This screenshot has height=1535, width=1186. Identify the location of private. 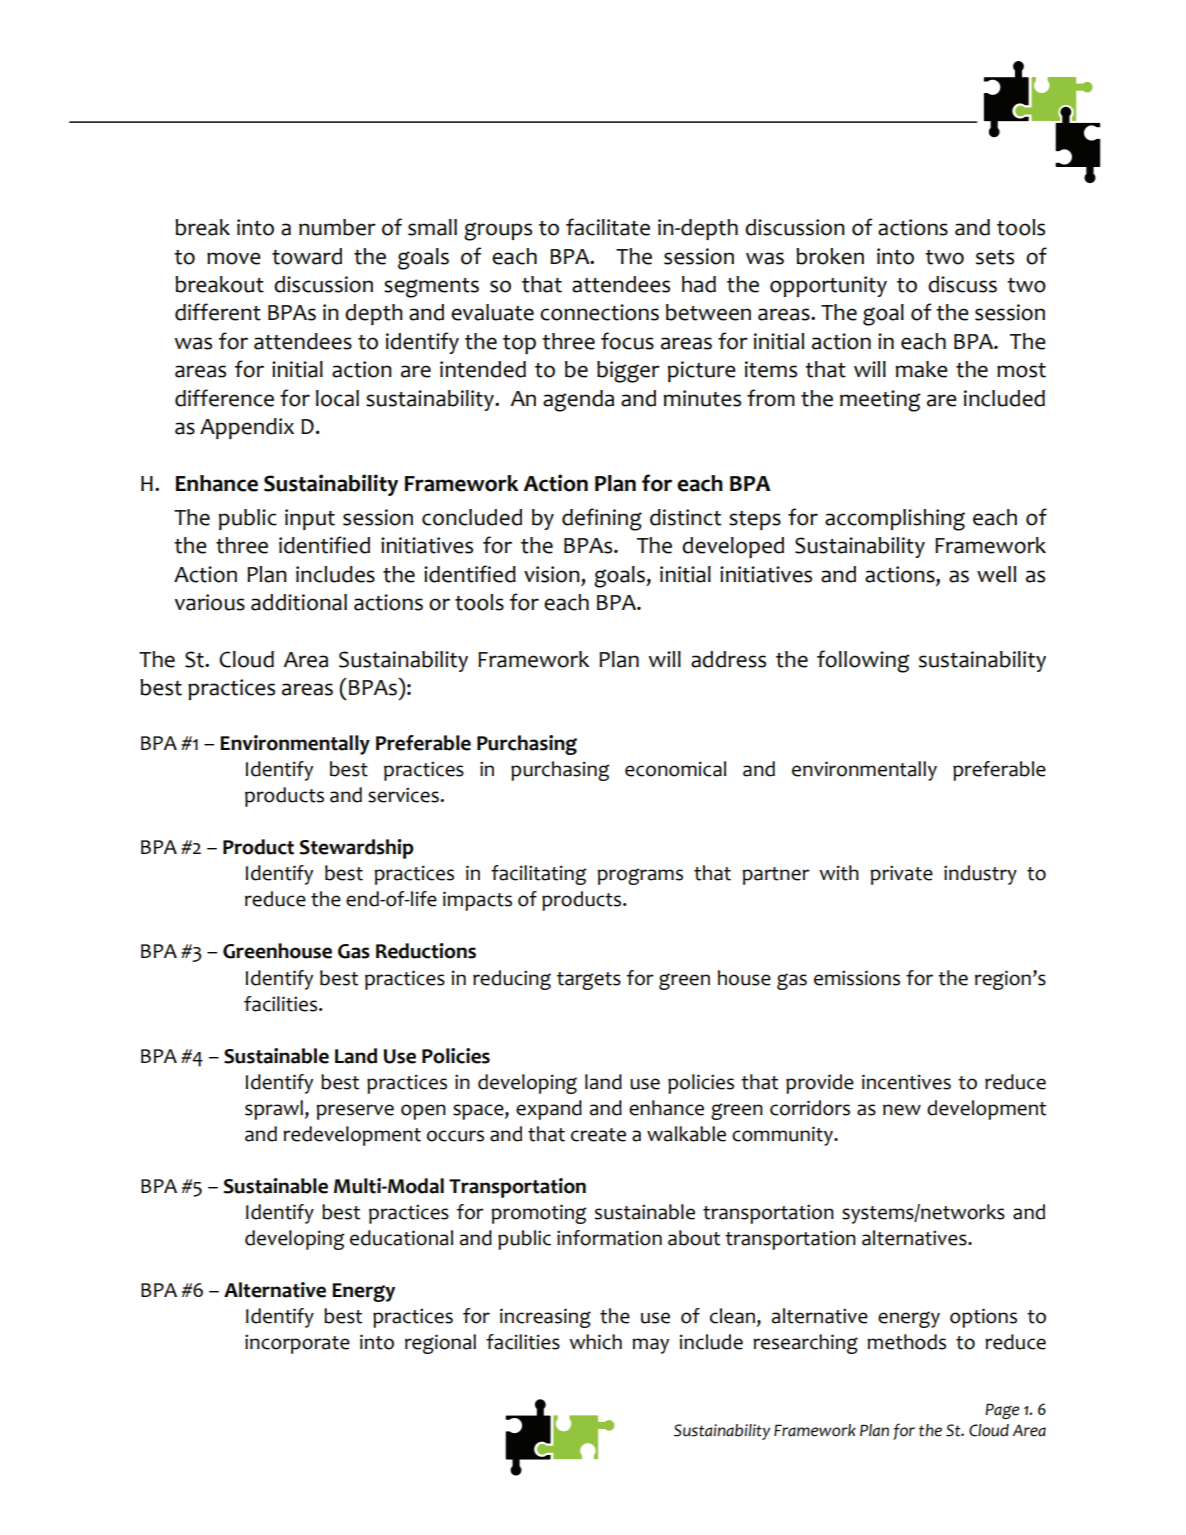
(901, 875).
